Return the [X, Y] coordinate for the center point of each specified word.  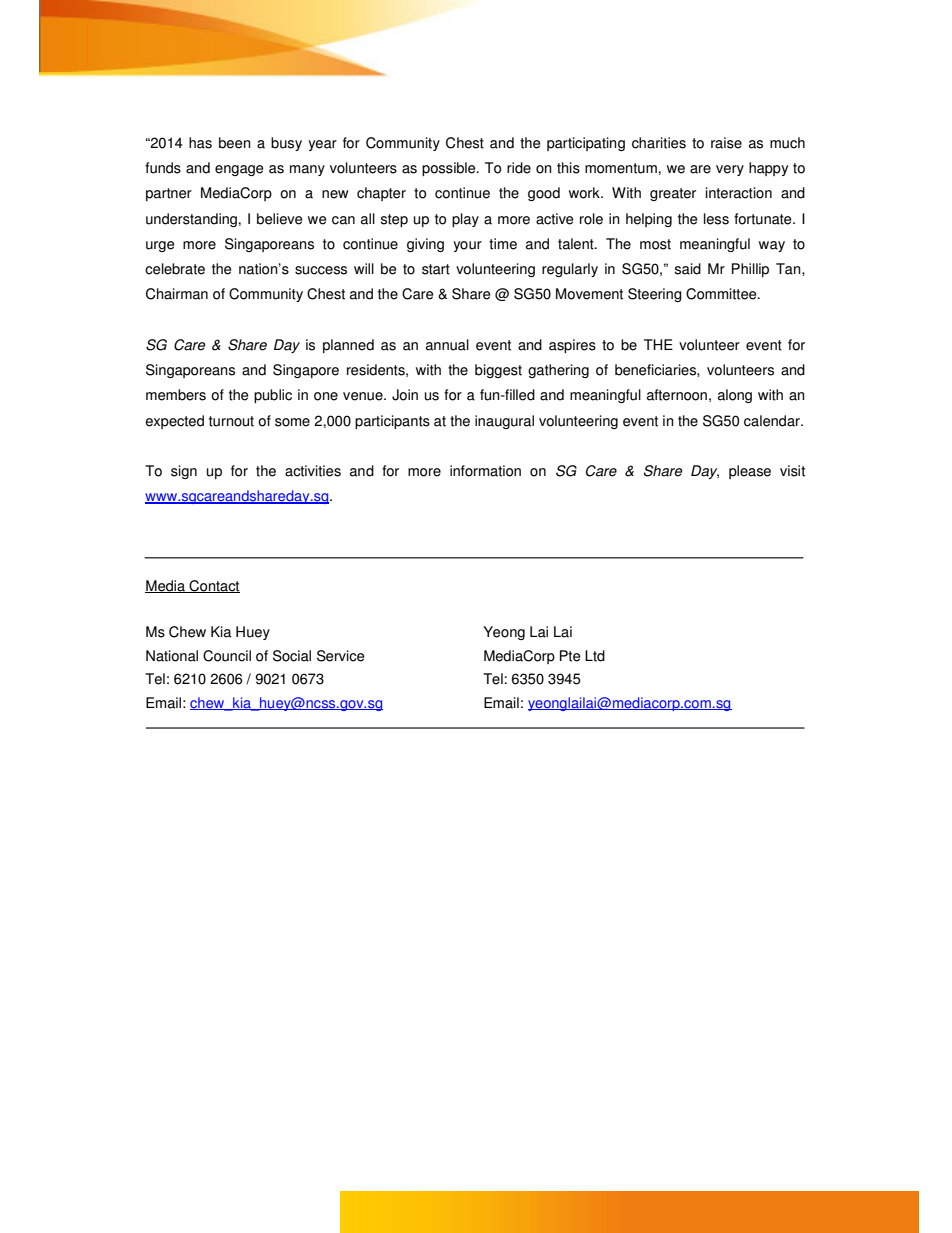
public [273, 396]
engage [239, 170]
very [730, 170]
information [485, 471]
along [735, 396]
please [750, 472]
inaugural [504, 422]
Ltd [595, 656]
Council [227, 656]
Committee [722, 294]
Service [340, 656]
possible [450, 169]
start [436, 269]
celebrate [175, 269]
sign [184, 472]
